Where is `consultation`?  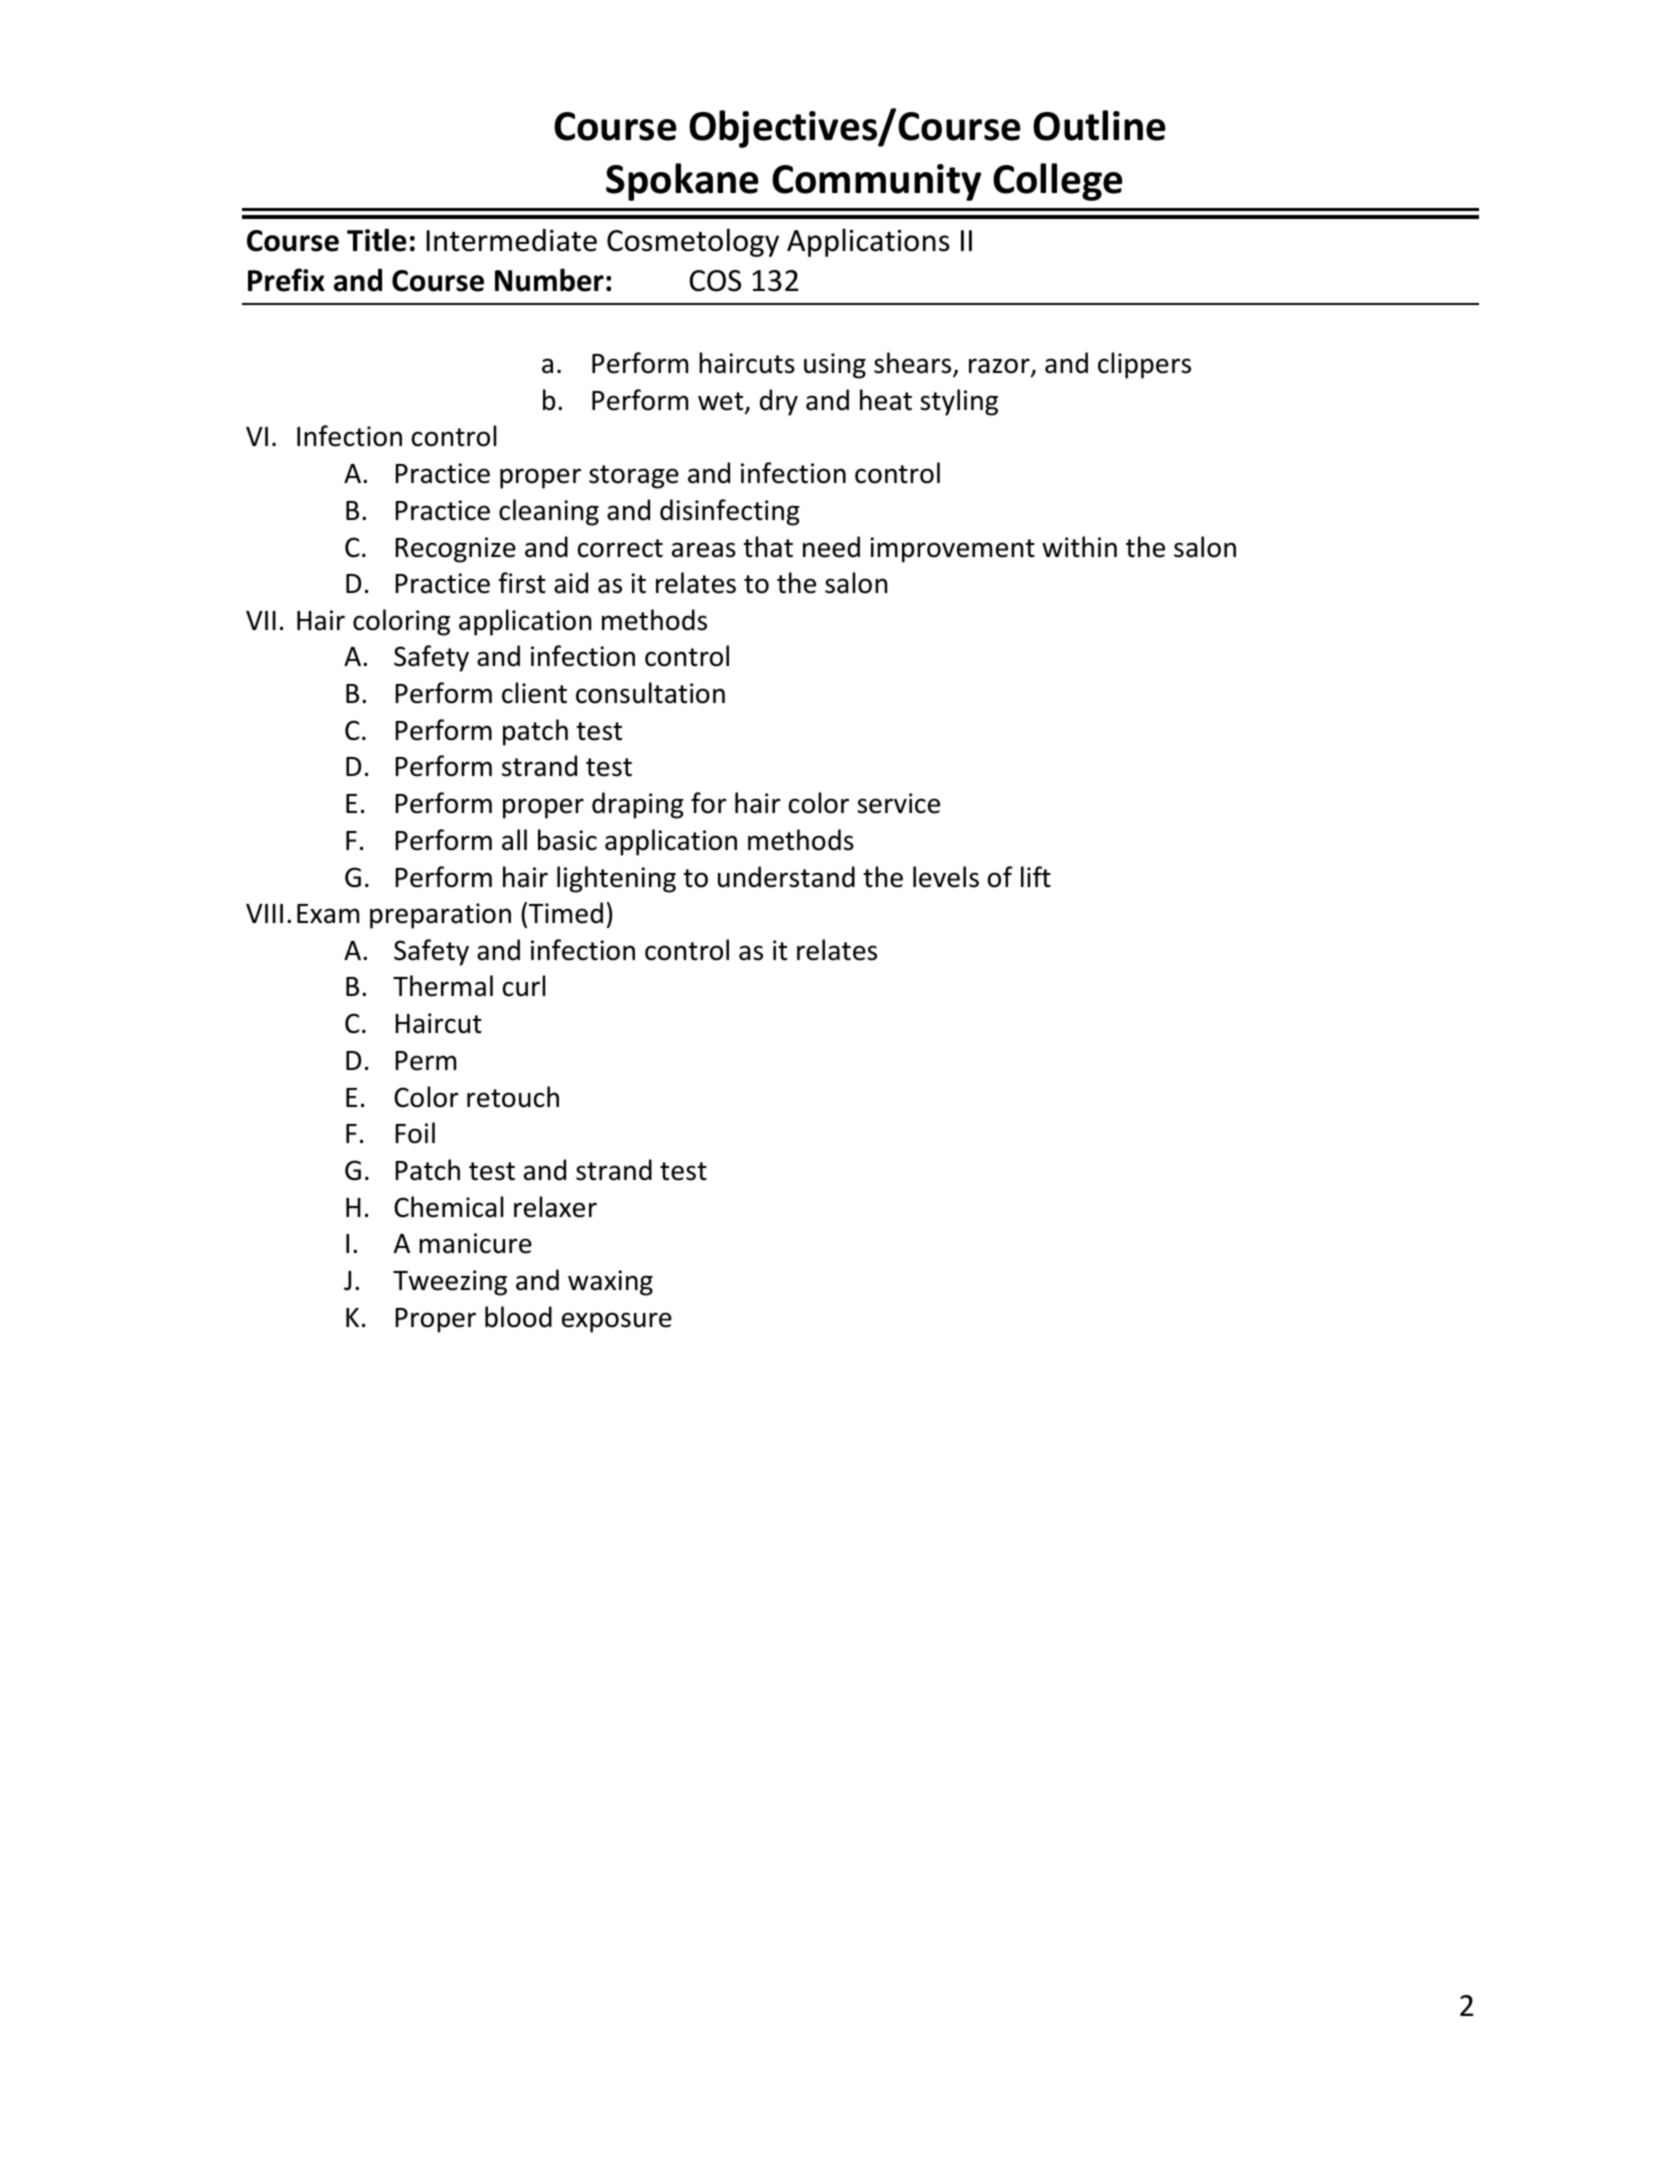 consultation is located at coordinates (650, 693).
